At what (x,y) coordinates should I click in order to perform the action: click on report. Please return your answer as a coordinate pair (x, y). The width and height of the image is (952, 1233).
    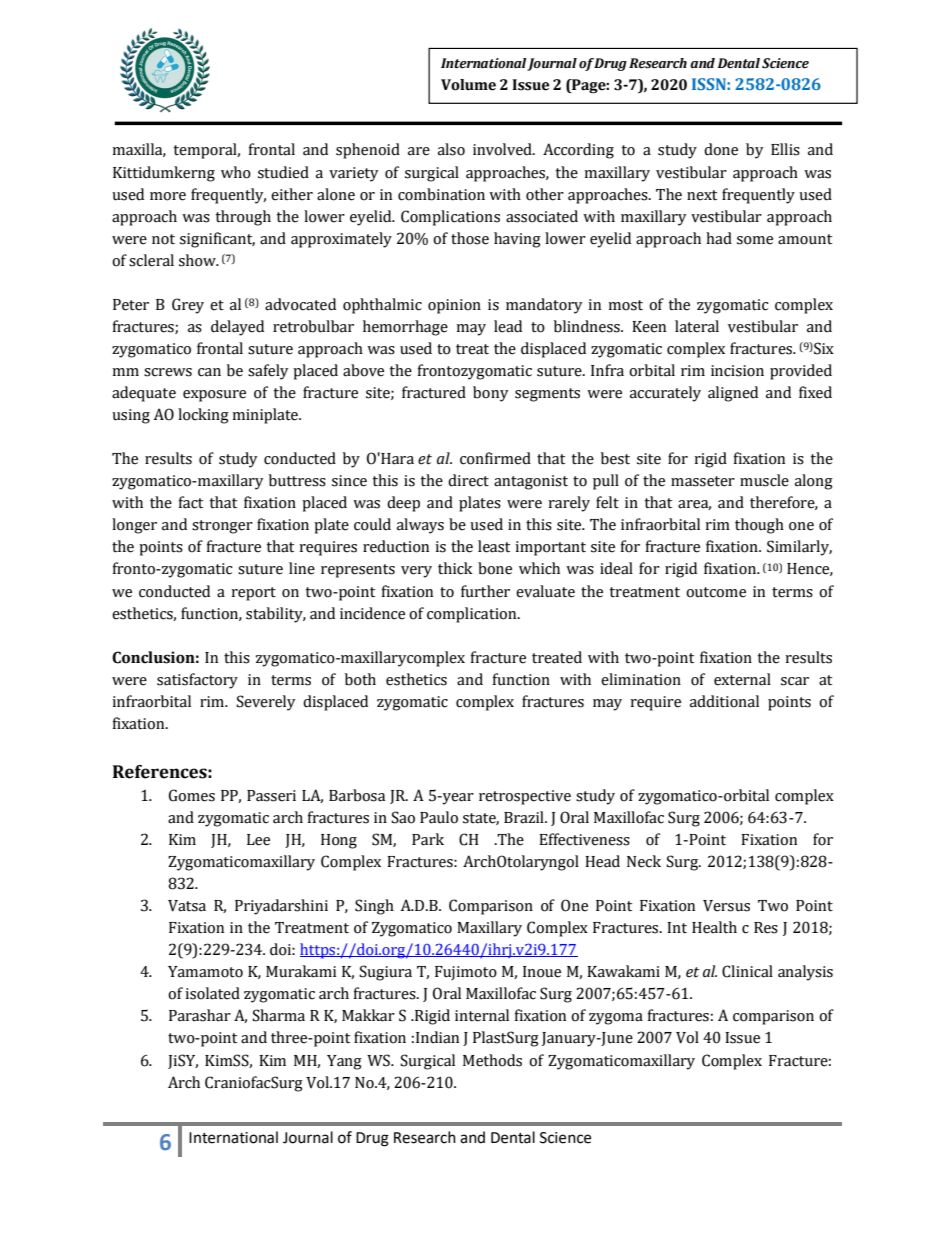
    Looking at the image, I should click on (253, 594).
